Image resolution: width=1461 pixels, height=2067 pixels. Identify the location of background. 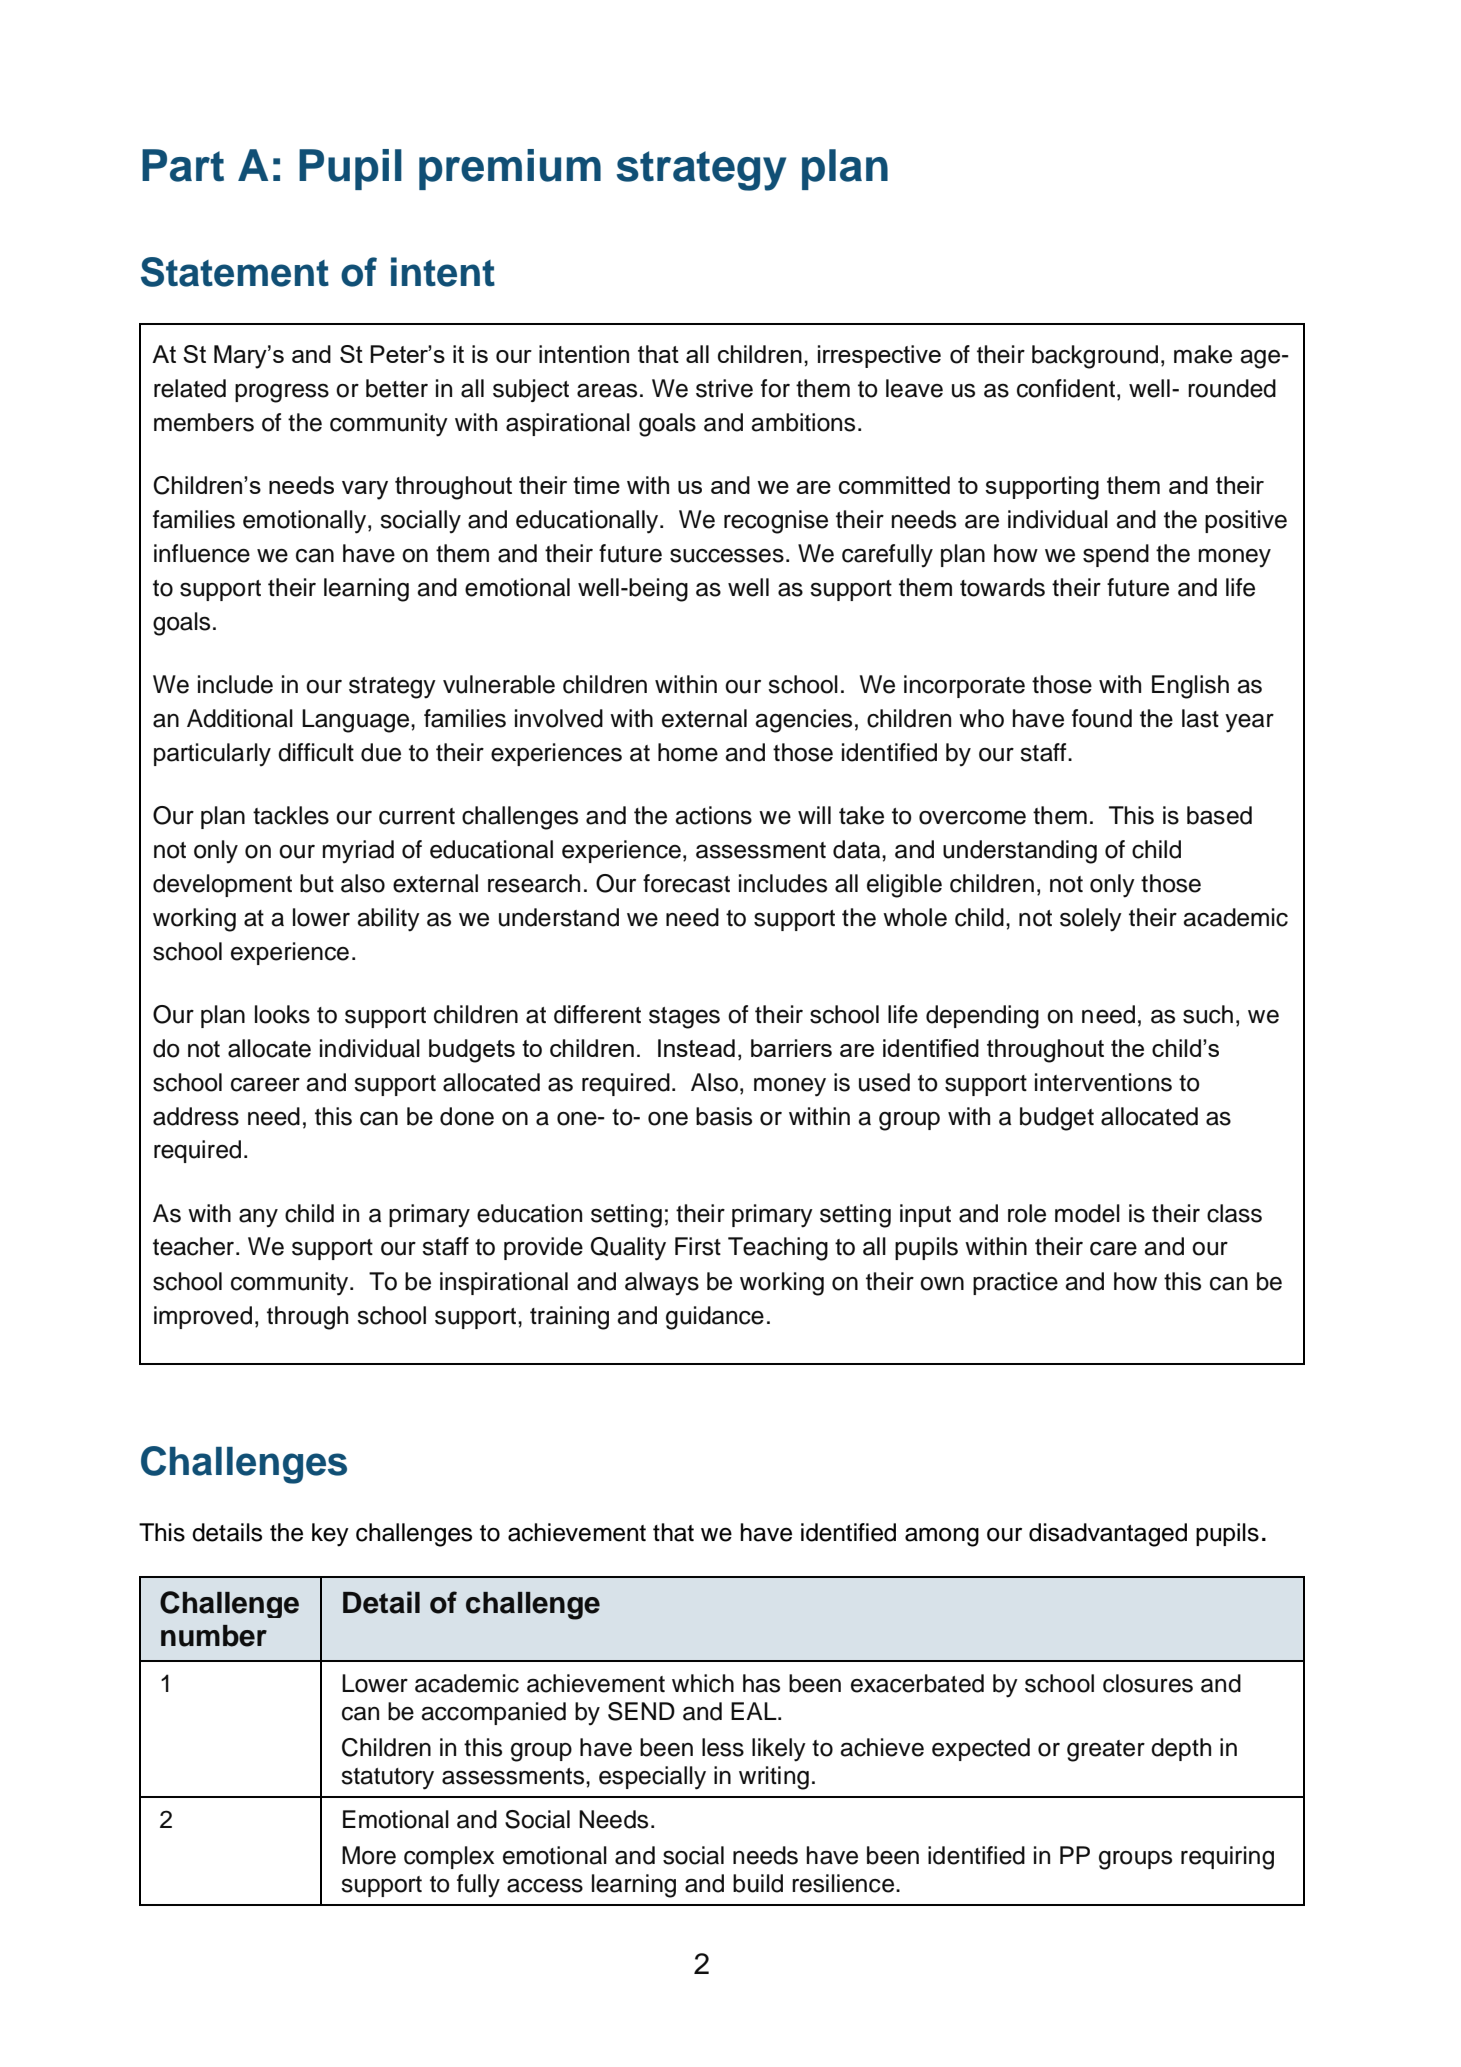
(1095, 357).
